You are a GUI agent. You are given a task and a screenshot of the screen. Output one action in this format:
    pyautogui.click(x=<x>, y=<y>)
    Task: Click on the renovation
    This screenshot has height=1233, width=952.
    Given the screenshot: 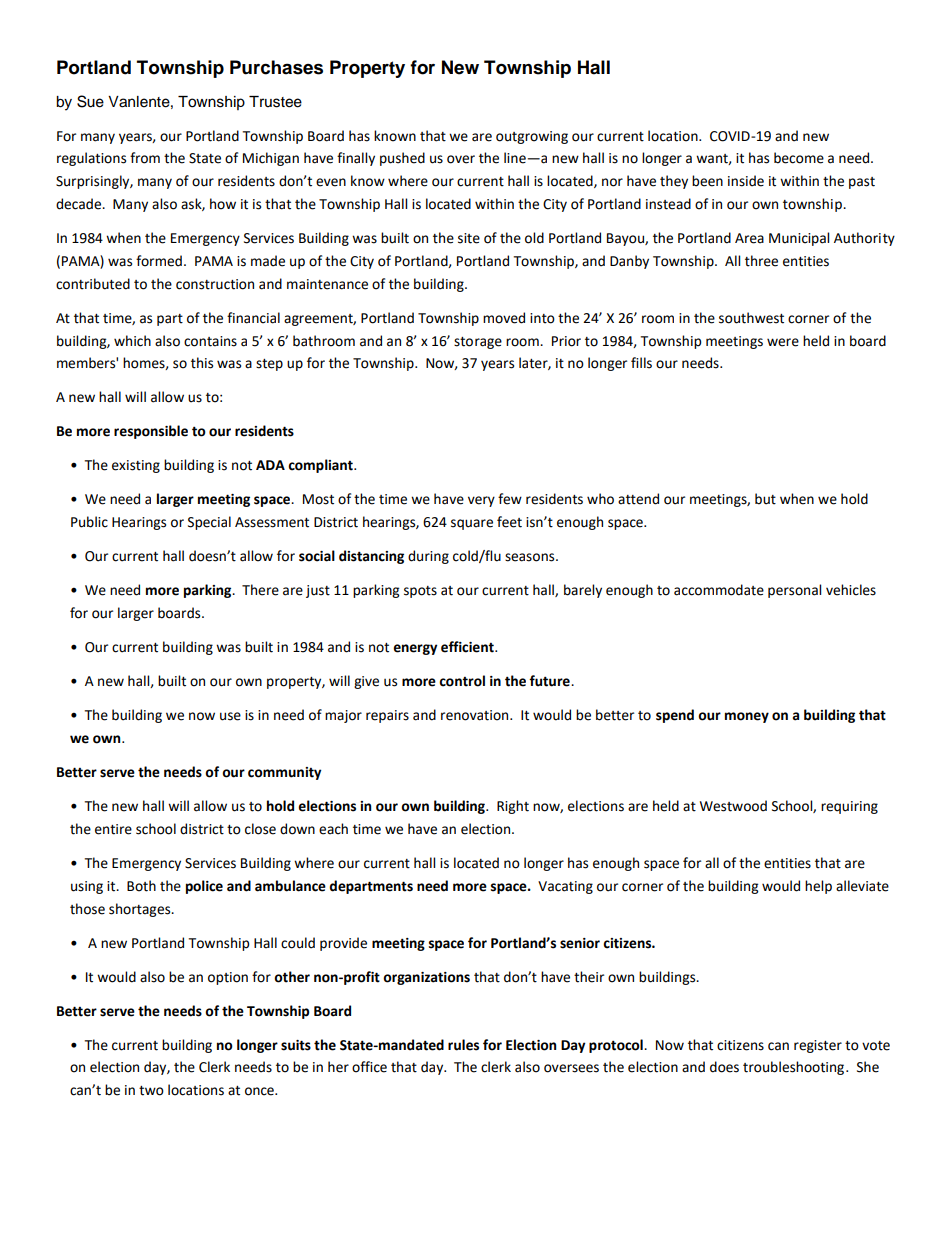 What is the action you would take?
    pyautogui.click(x=476, y=715)
